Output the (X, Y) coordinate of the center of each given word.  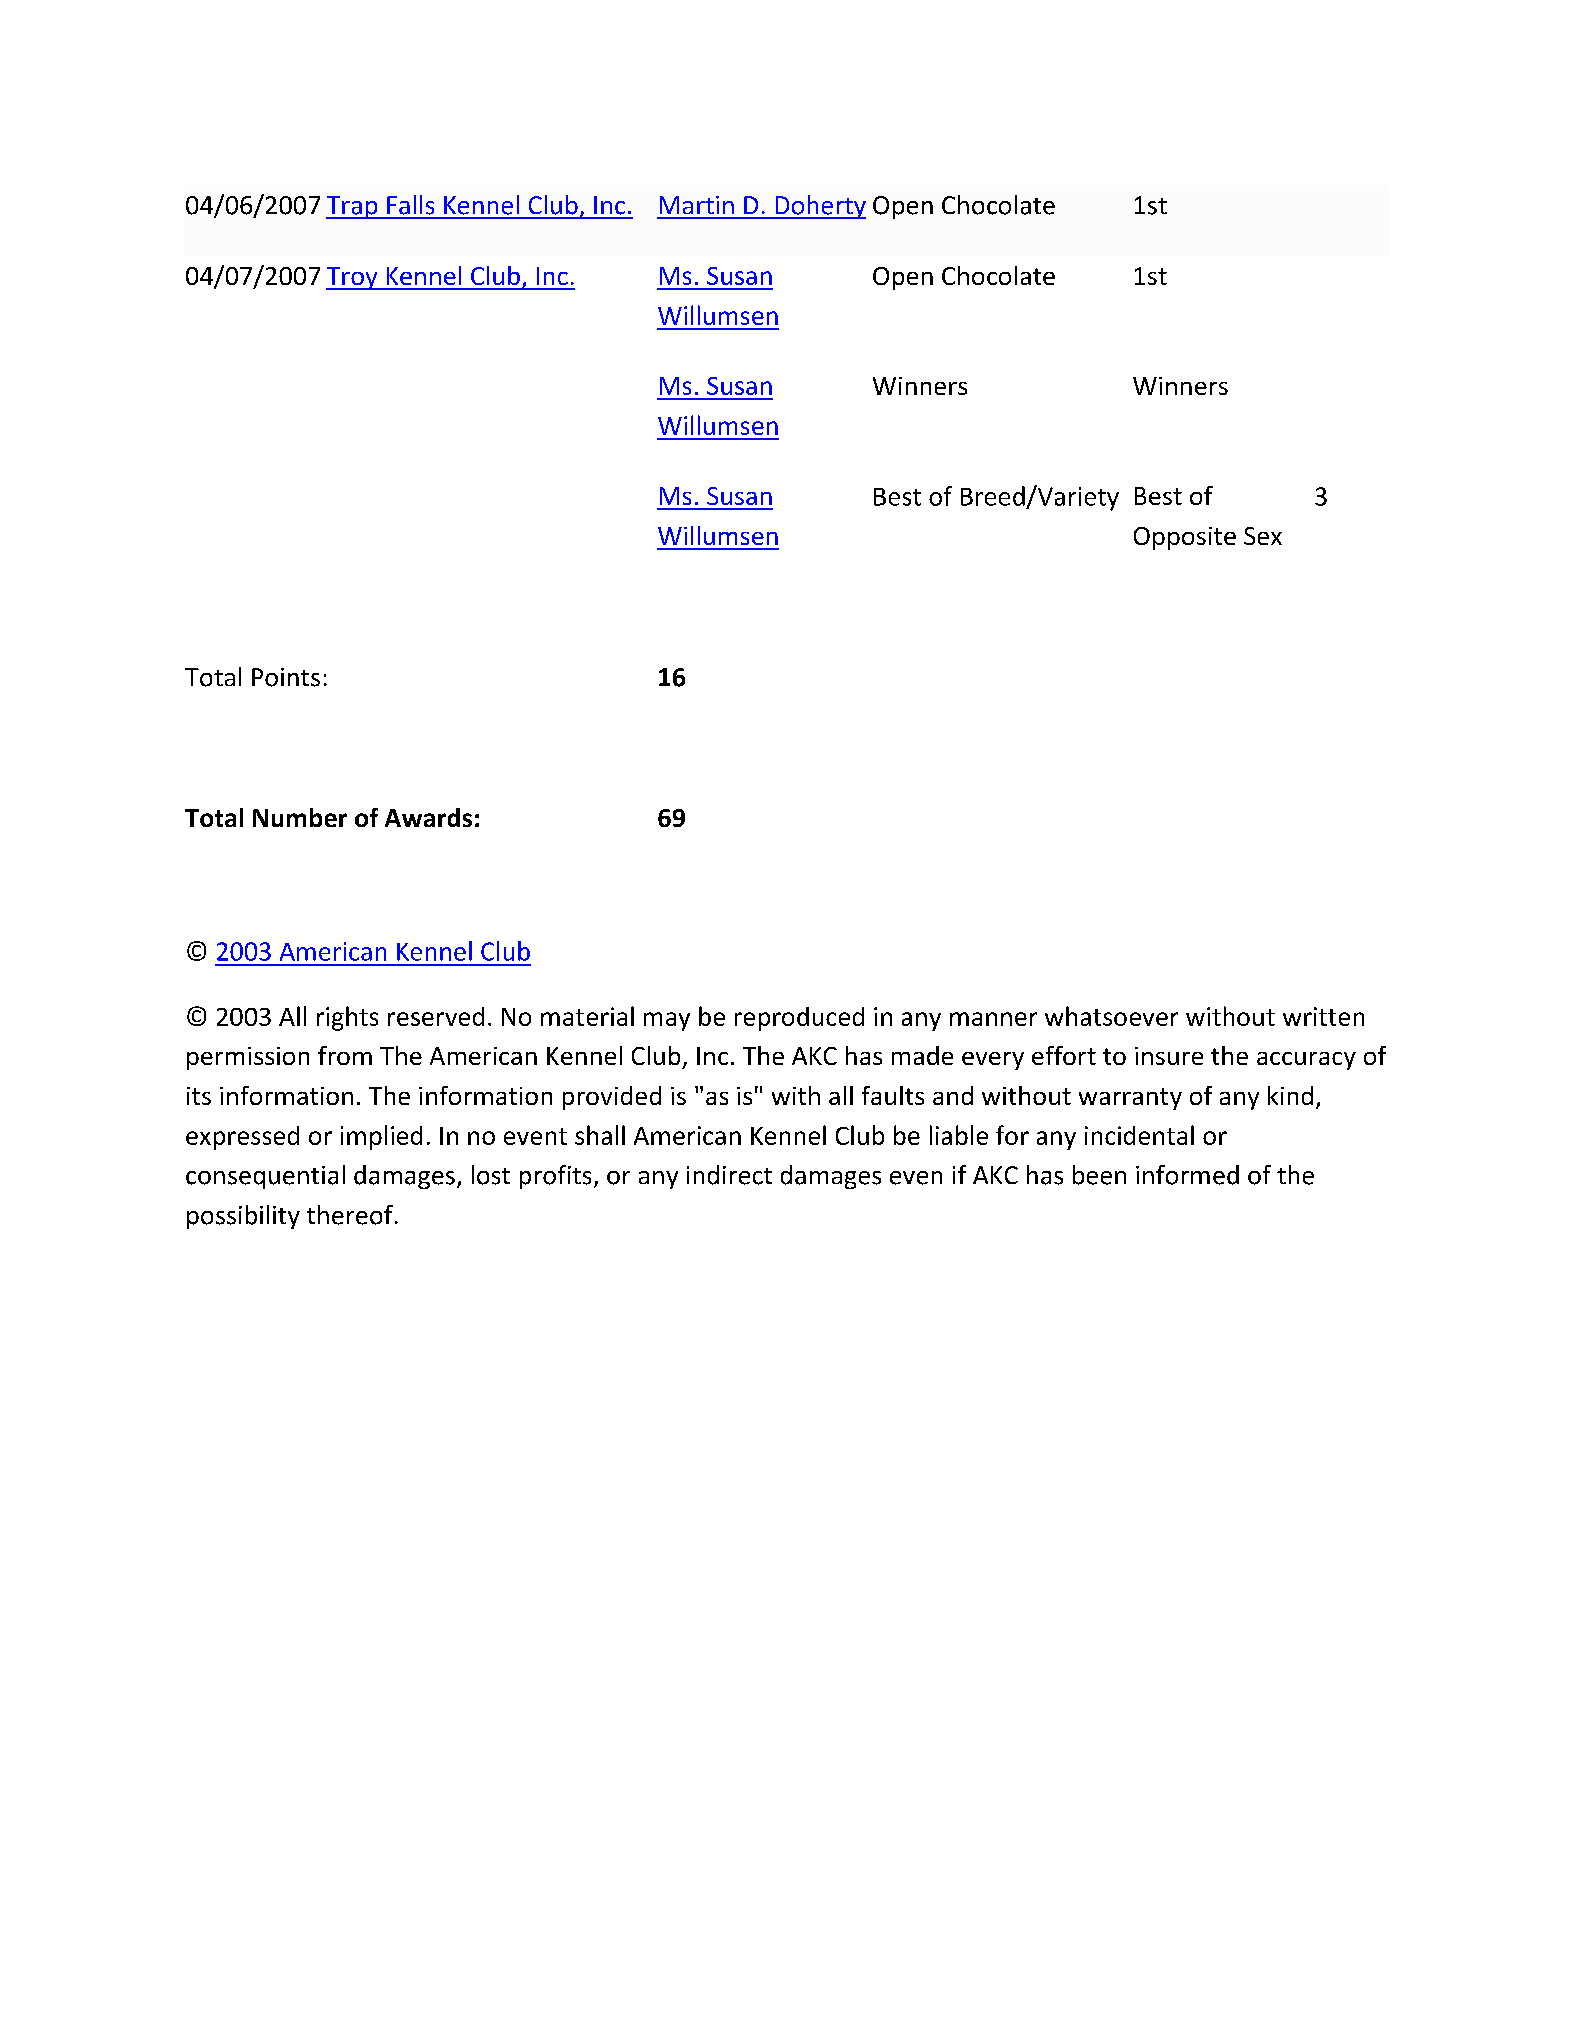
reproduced (799, 1019)
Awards (428, 817)
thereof (350, 1215)
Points (286, 677)
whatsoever (1111, 1016)
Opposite (1185, 538)
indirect (729, 1175)
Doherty (819, 207)
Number (300, 817)
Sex (1263, 536)
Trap (353, 207)
